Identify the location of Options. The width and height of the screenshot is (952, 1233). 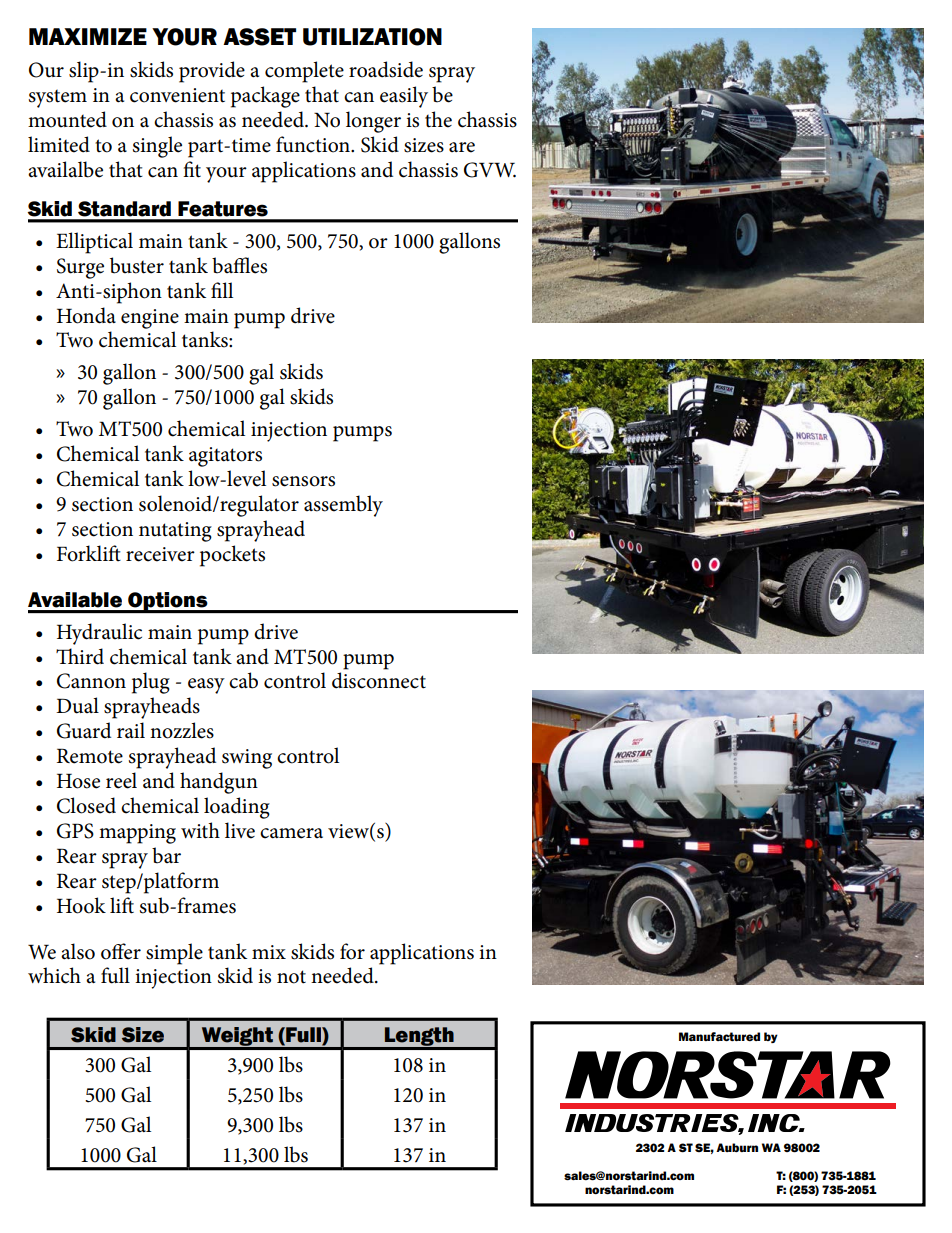
(168, 602).
